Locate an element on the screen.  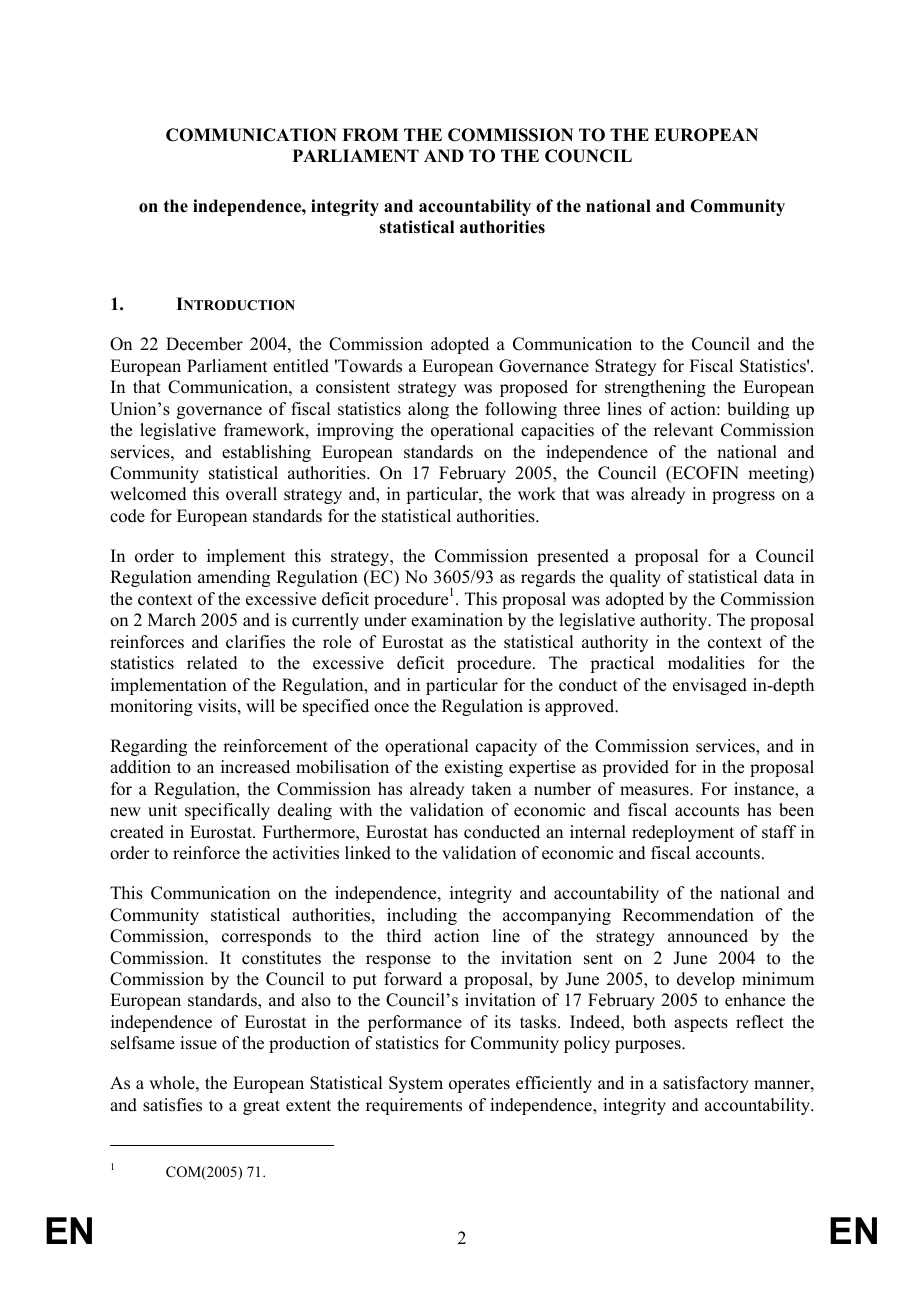
strengthening is located at coordinates (655, 388).
